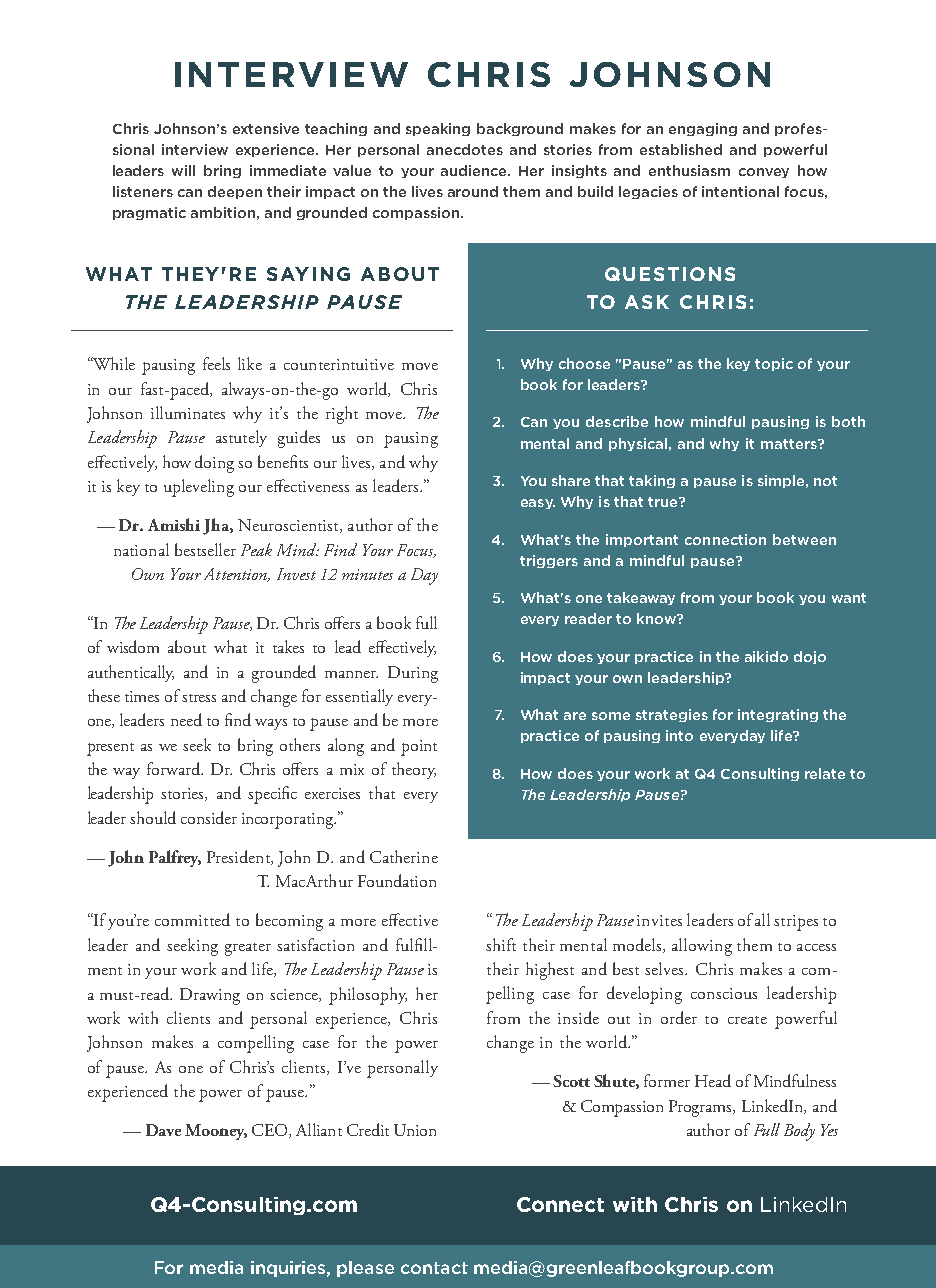 The height and width of the screenshot is (1288, 936). What do you see at coordinates (790, 444) in the screenshot?
I see `matters` at bounding box center [790, 444].
